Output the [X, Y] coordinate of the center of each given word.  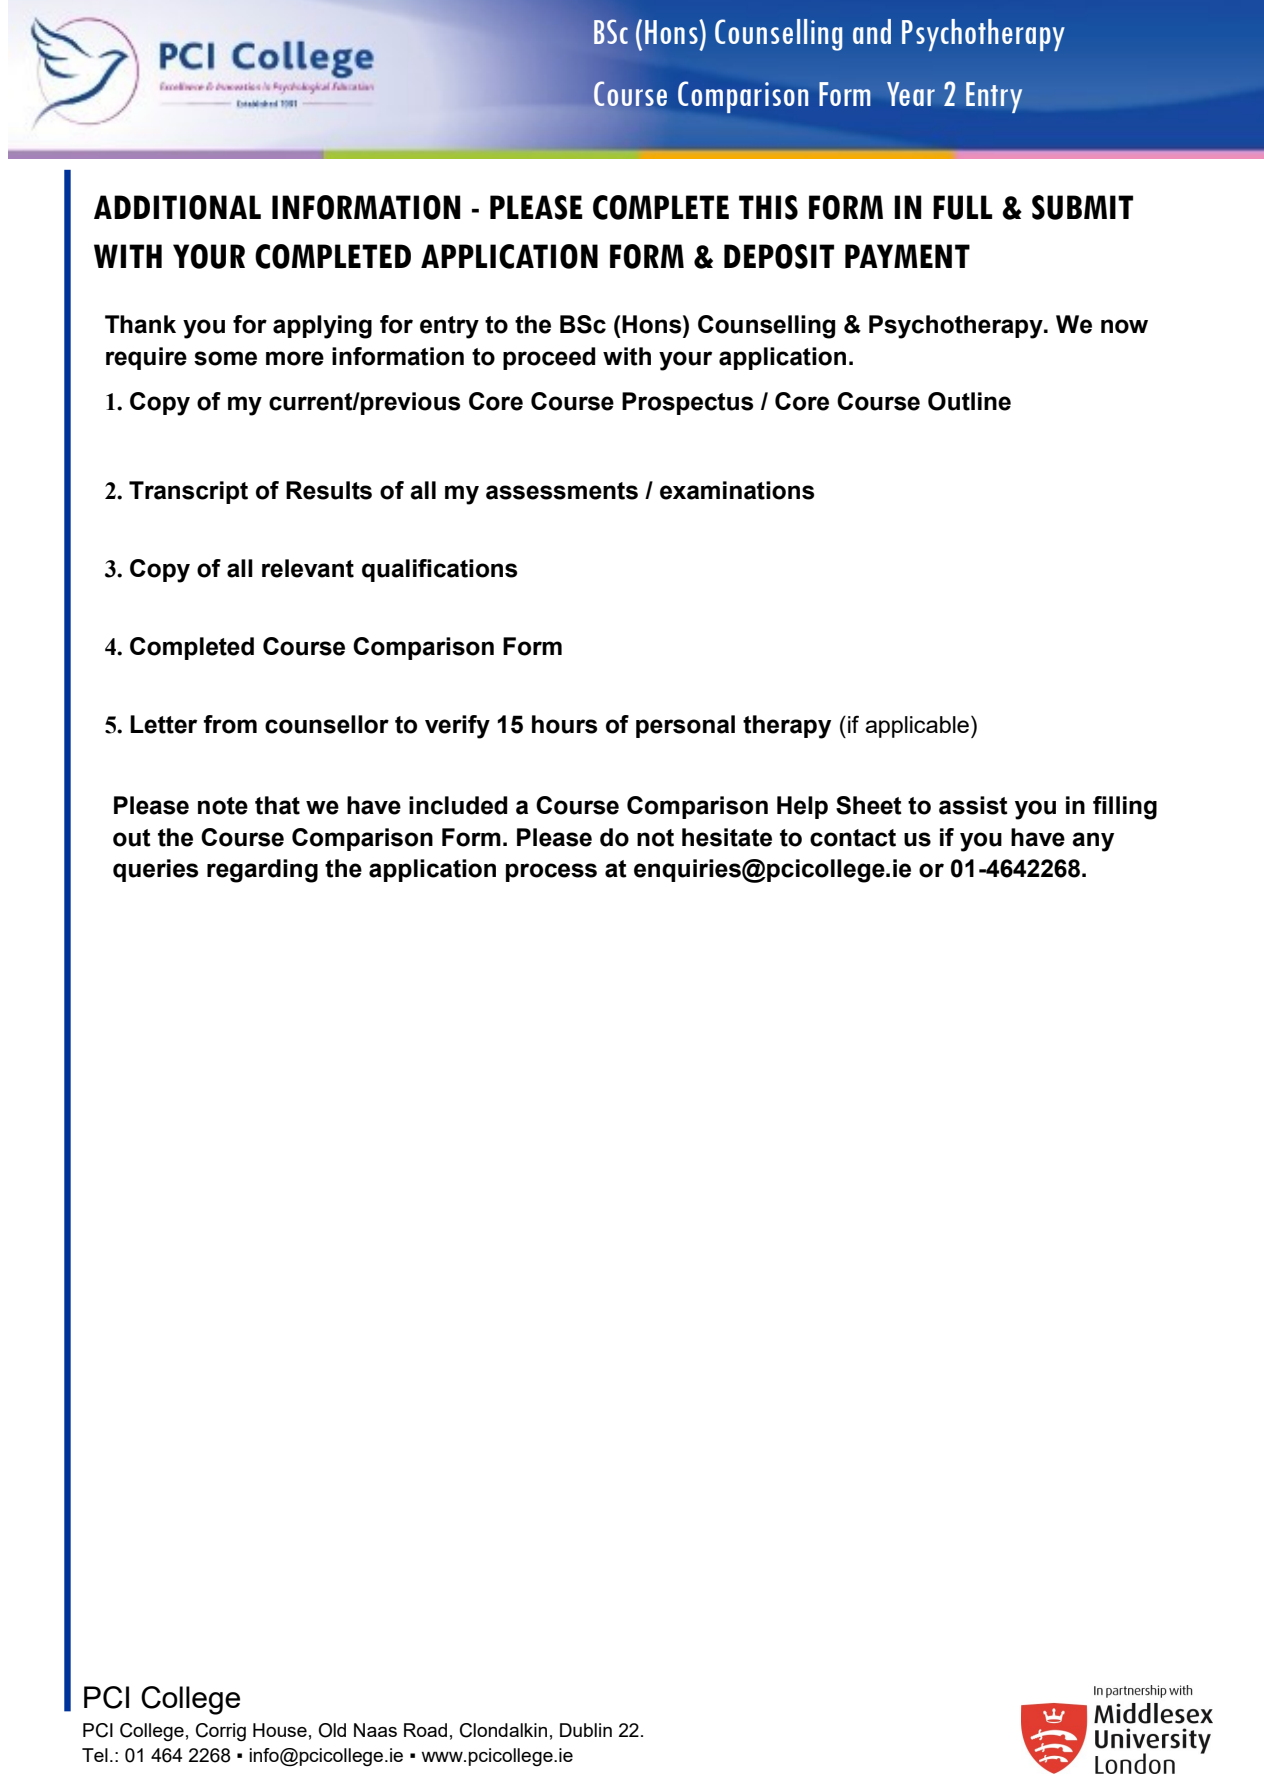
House [280, 1730]
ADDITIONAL [177, 207]
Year [911, 94]
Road [425, 1730]
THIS [768, 207]
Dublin [586, 1730]
